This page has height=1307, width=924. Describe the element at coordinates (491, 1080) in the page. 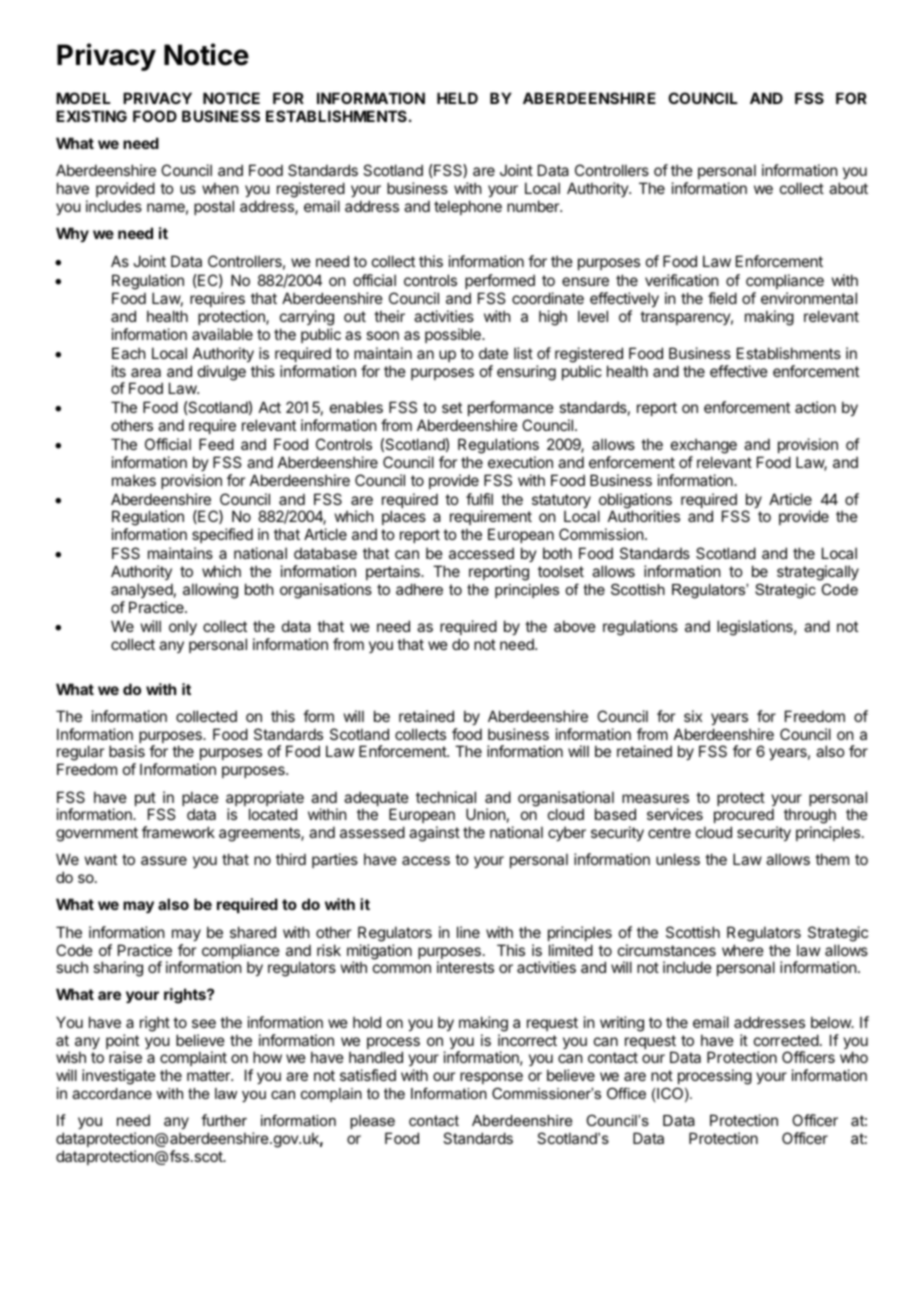

I see `response` at that location.
